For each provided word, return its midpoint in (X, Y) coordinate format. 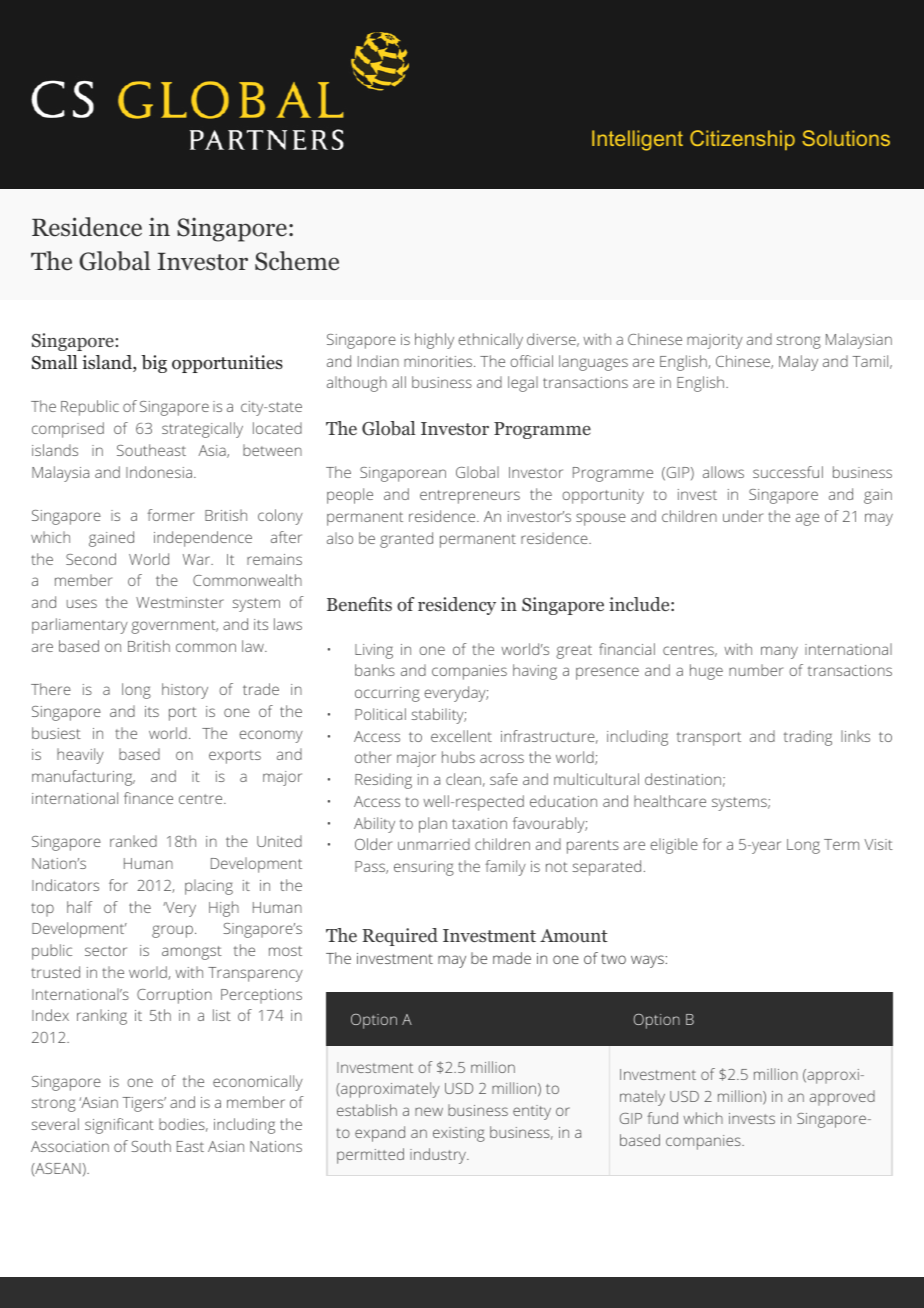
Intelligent (637, 140)
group (172, 931)
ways (647, 961)
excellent (461, 736)
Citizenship (742, 140)
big (154, 364)
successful (788, 472)
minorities (439, 361)
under (743, 516)
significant (119, 1126)
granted (406, 540)
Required (400, 937)
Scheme (297, 261)
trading (808, 738)
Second (91, 559)
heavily (80, 756)
